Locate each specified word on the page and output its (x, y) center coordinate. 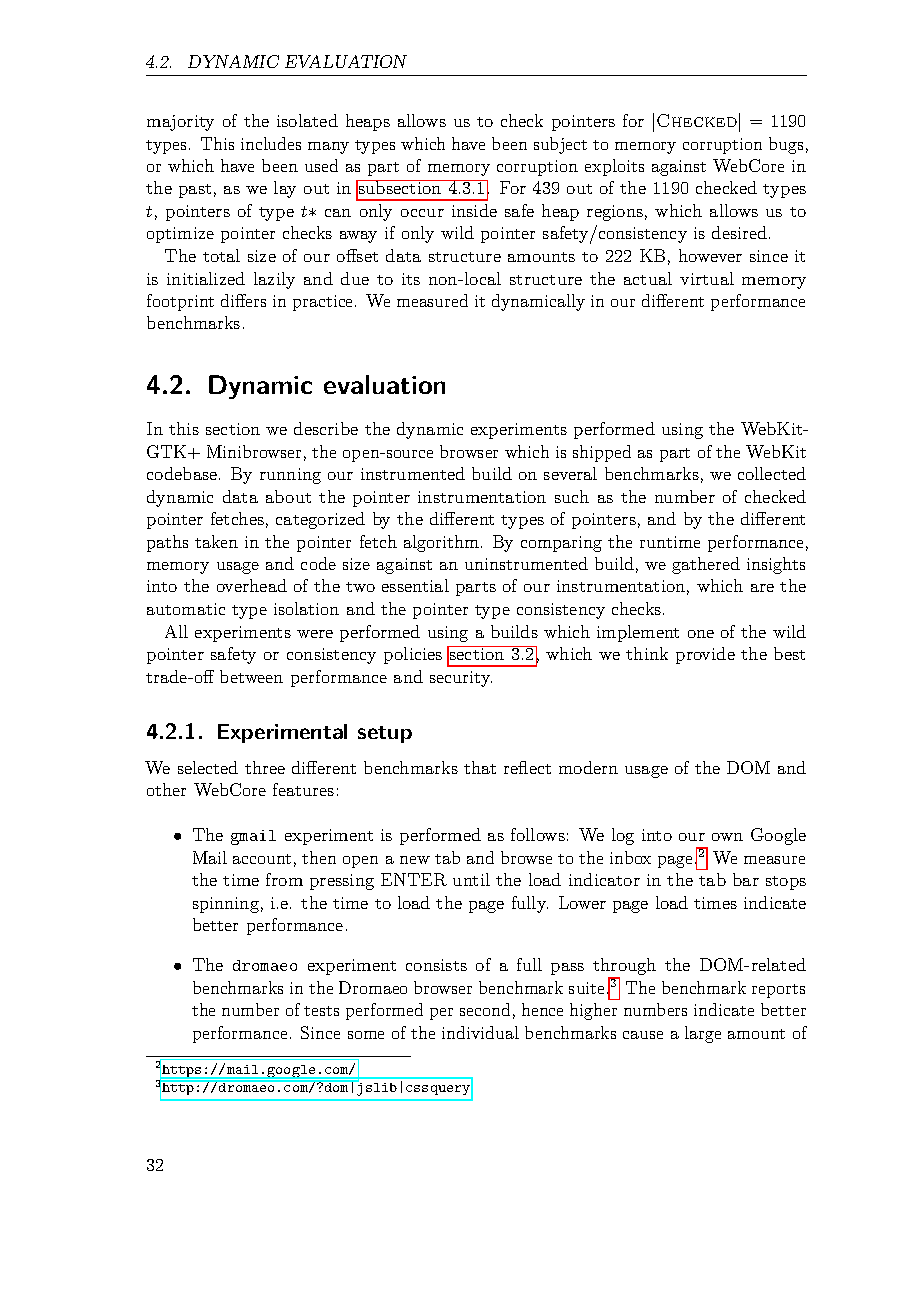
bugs (786, 145)
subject (560, 145)
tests (321, 1011)
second (485, 1009)
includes (271, 143)
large (703, 1034)
